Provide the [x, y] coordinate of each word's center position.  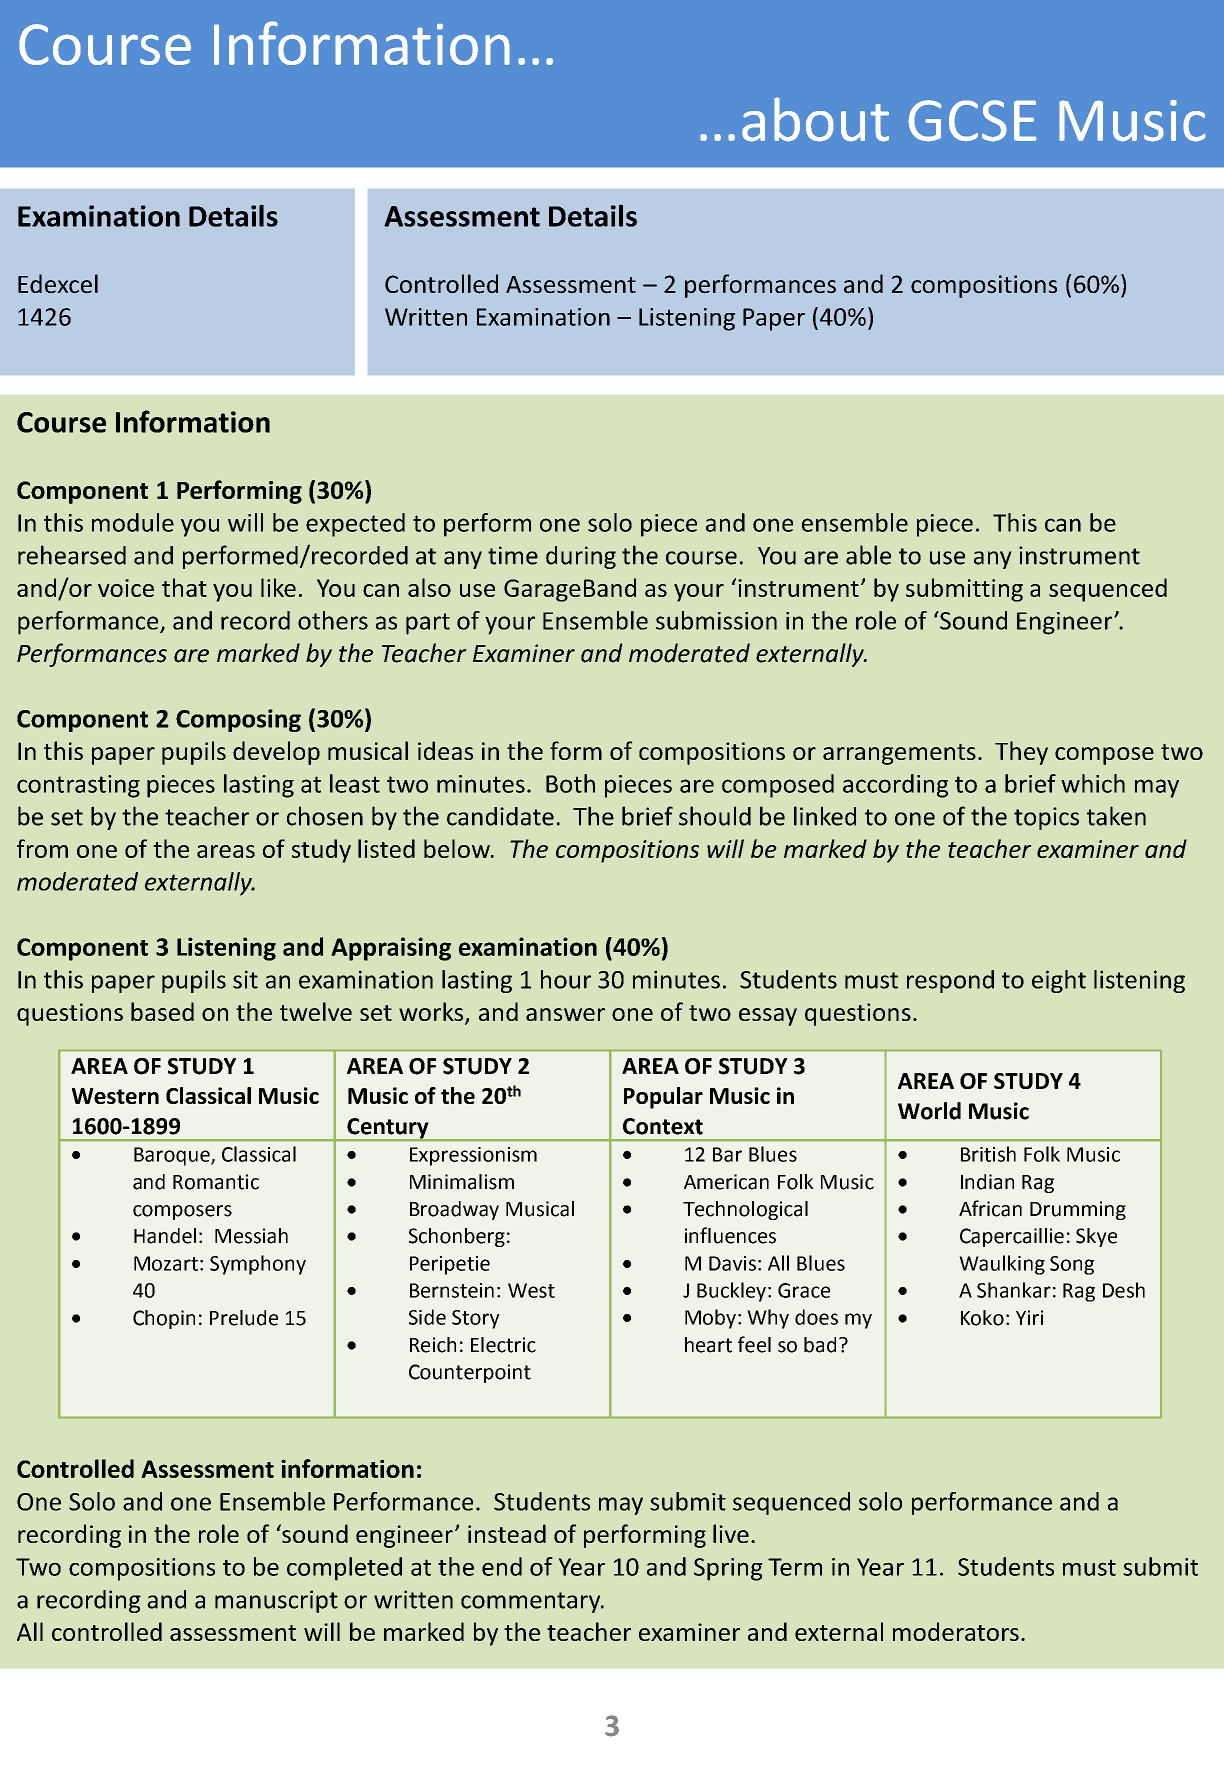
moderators [956, 1631]
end [502, 1566]
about [815, 119]
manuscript [276, 1601]
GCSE [972, 121]
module [133, 522]
